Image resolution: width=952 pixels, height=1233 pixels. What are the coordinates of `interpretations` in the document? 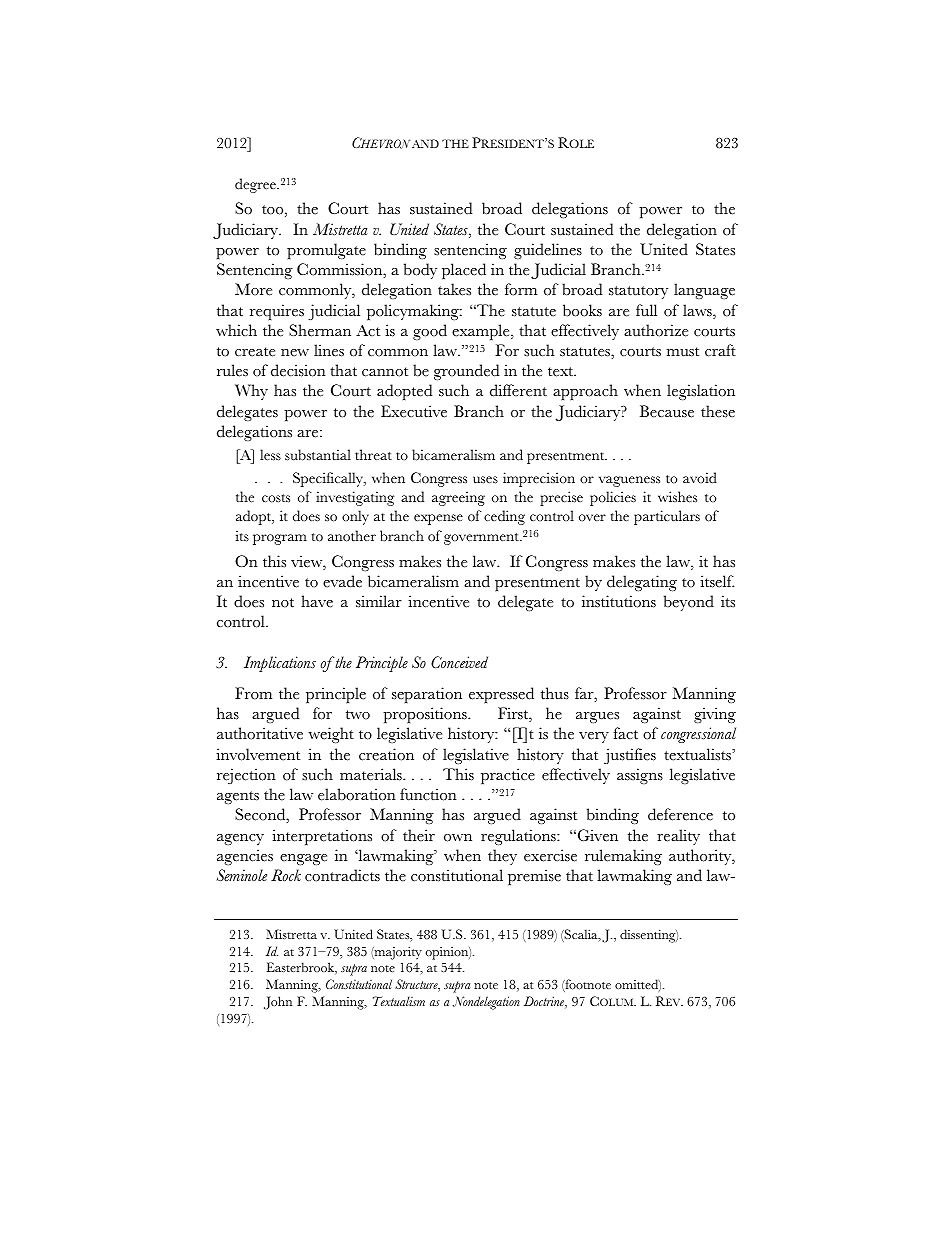 It's located at (322, 837).
